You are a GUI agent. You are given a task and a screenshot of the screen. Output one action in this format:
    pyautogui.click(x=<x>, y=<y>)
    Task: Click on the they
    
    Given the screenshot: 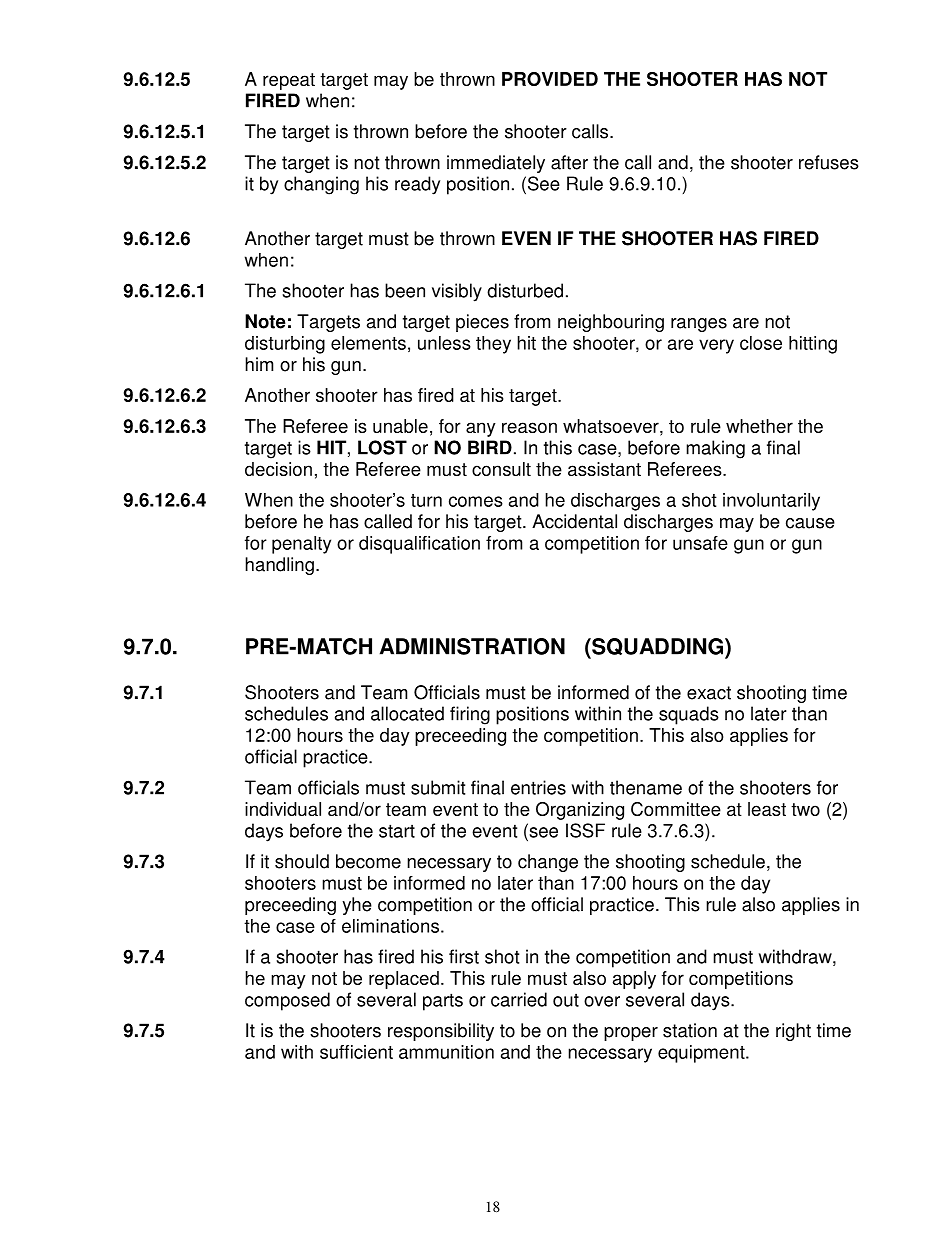 What is the action you would take?
    pyautogui.click(x=493, y=345)
